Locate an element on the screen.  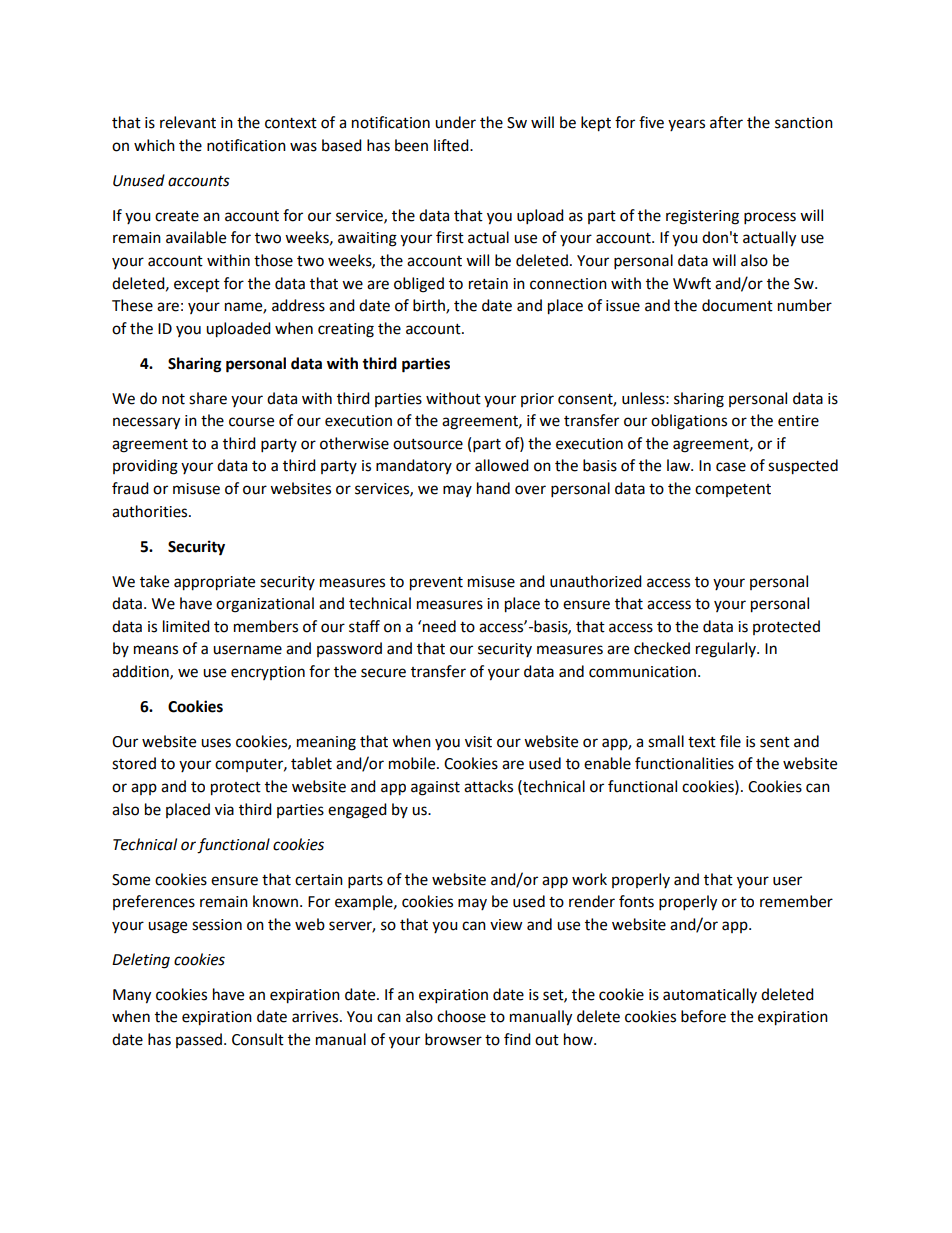
relevant is located at coordinates (188, 122).
